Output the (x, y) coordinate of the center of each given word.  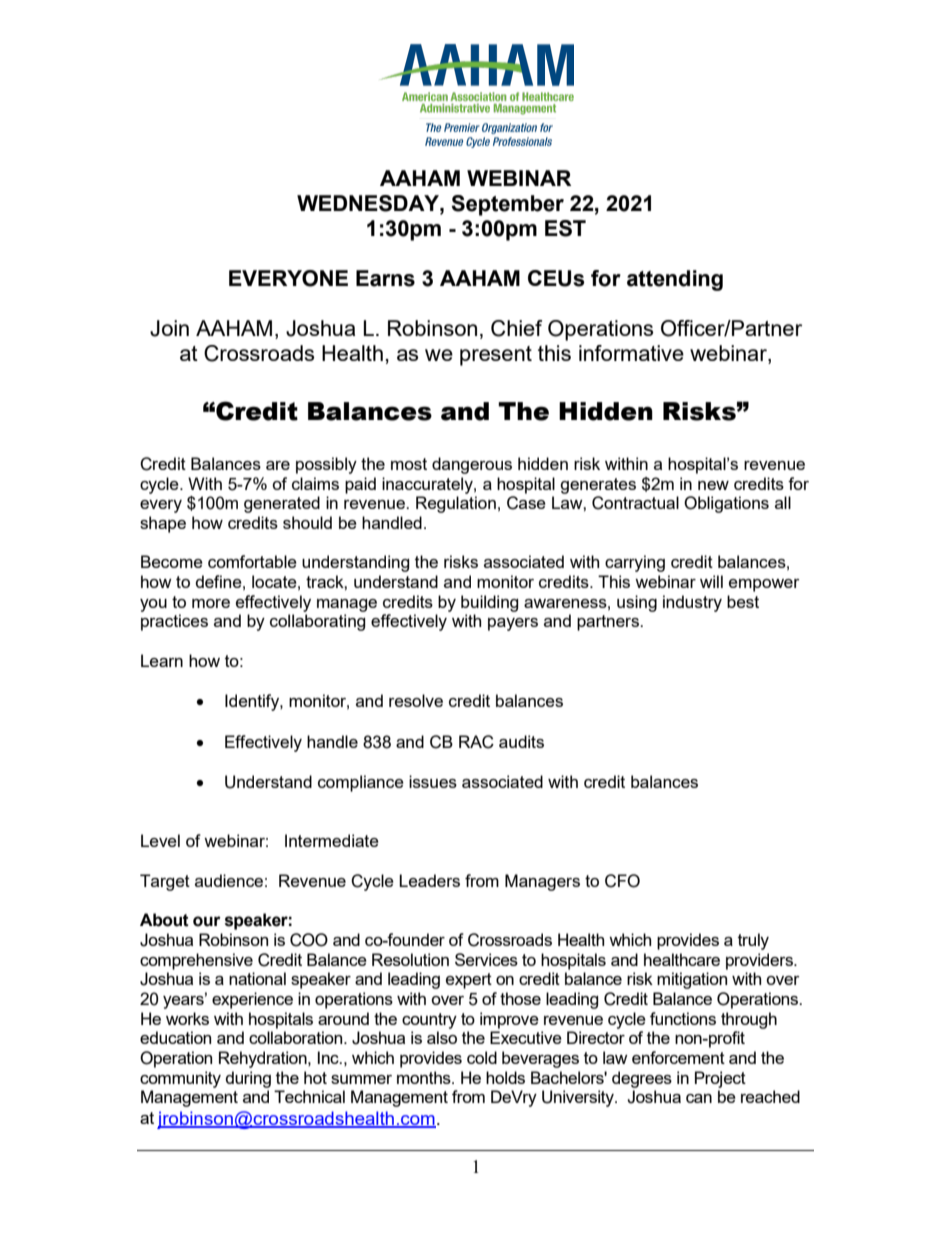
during (248, 1079)
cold (482, 1057)
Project (720, 1079)
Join (169, 328)
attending (675, 280)
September (507, 205)
